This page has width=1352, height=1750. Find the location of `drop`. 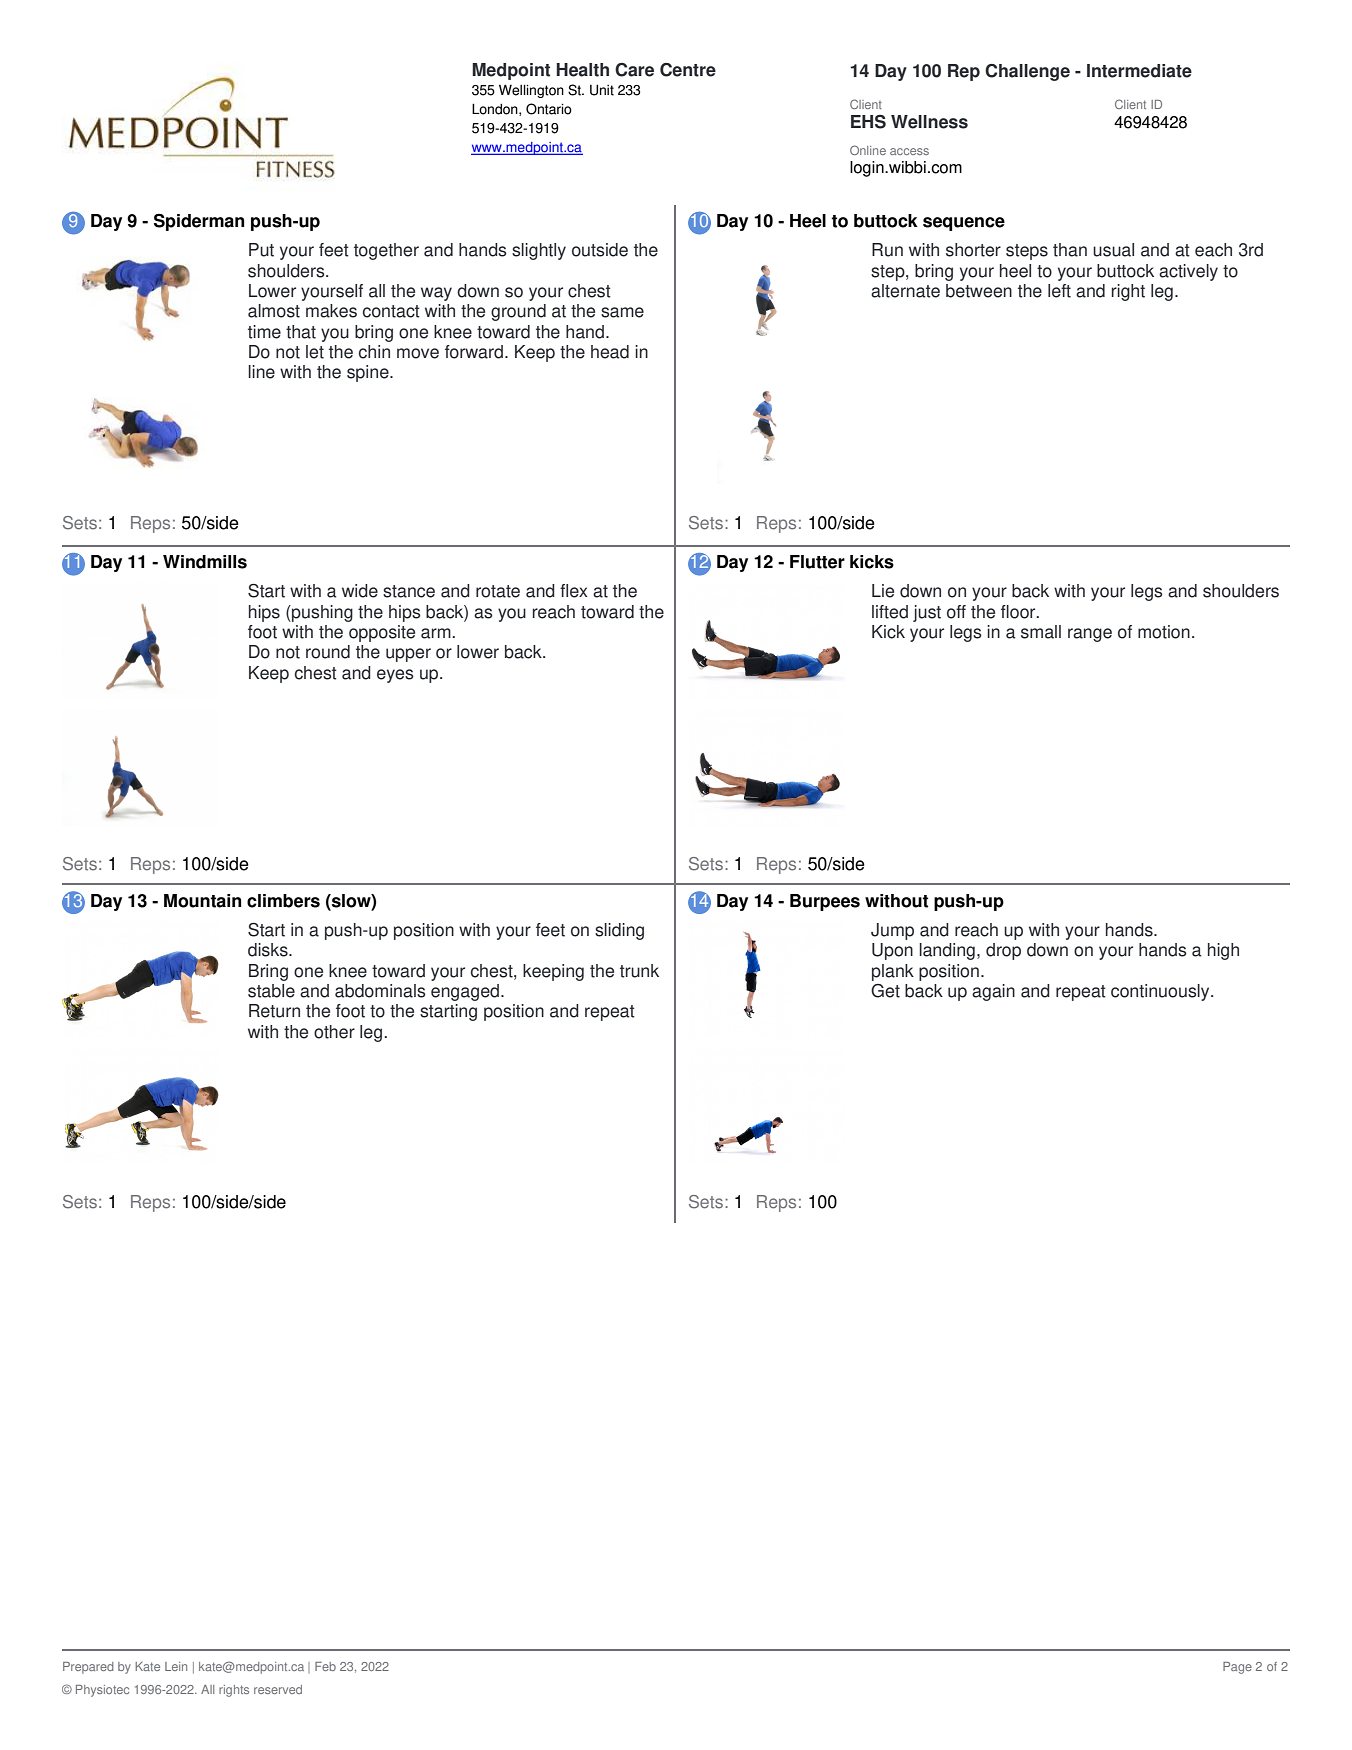

drop is located at coordinates (1003, 951).
